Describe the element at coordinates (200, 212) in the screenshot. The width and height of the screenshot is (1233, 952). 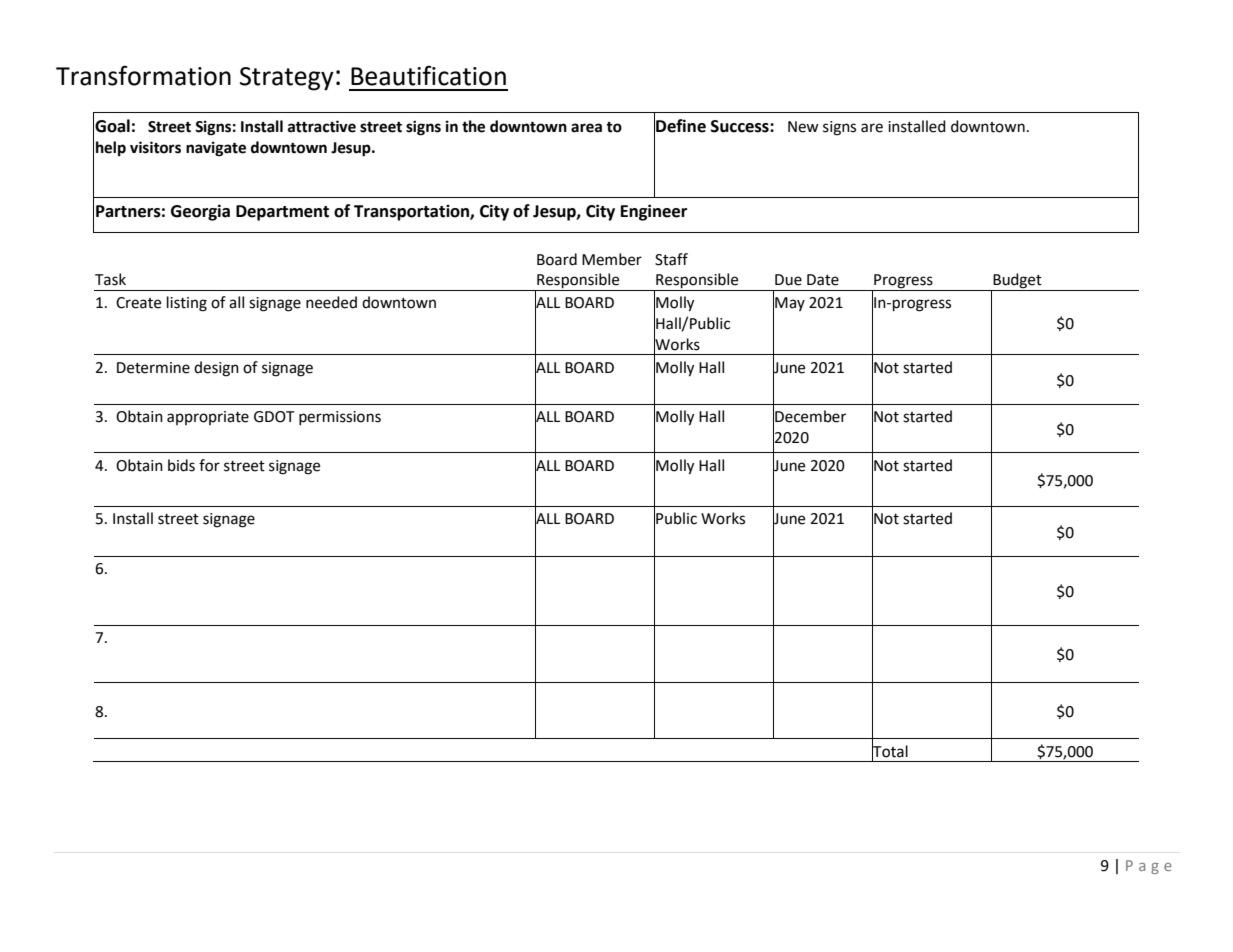
I see `Georgia` at that location.
